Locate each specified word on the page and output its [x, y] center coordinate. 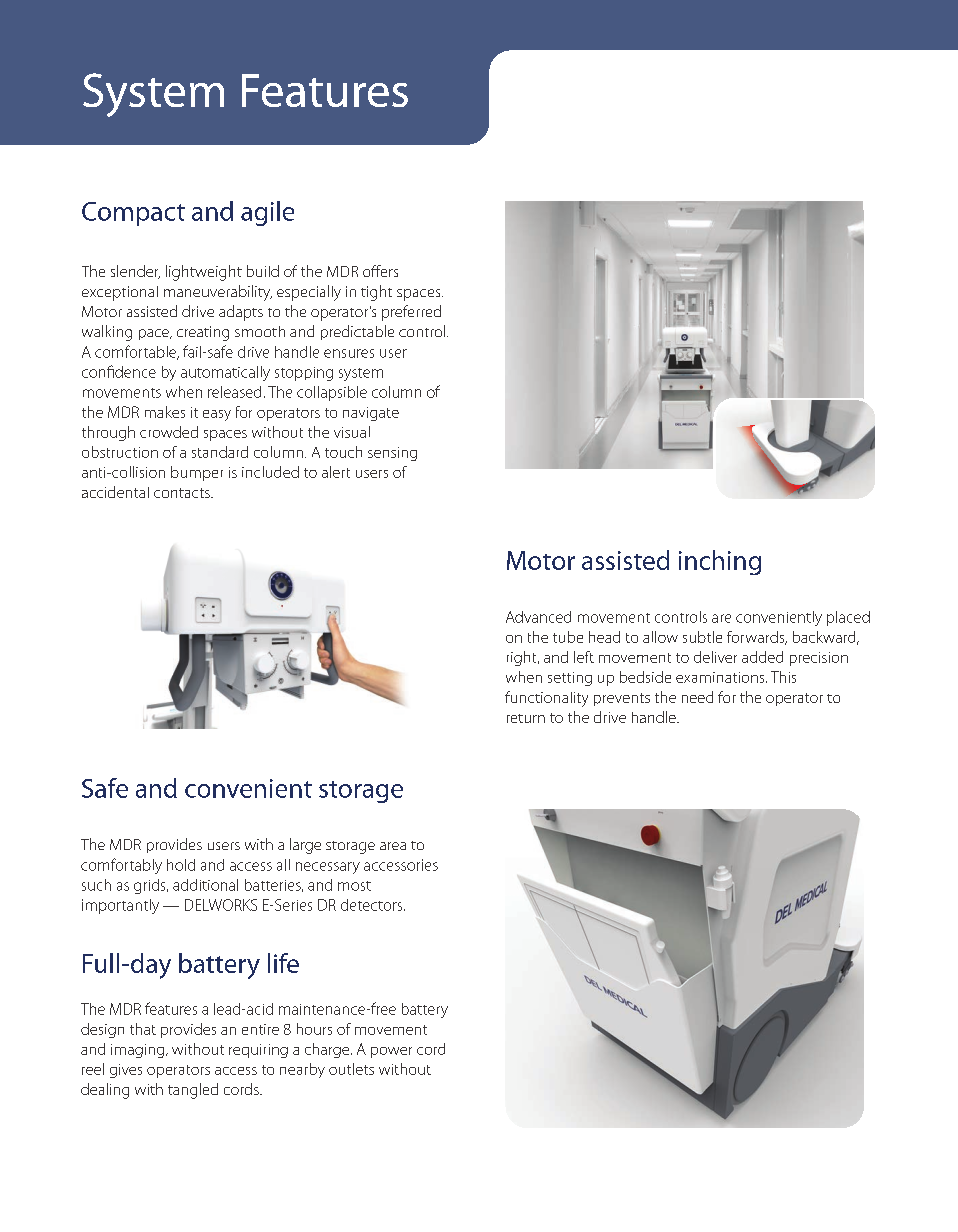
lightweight [204, 273]
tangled [193, 1091]
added [762, 657]
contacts [183, 493]
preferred [411, 313]
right [523, 658]
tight [376, 293]
